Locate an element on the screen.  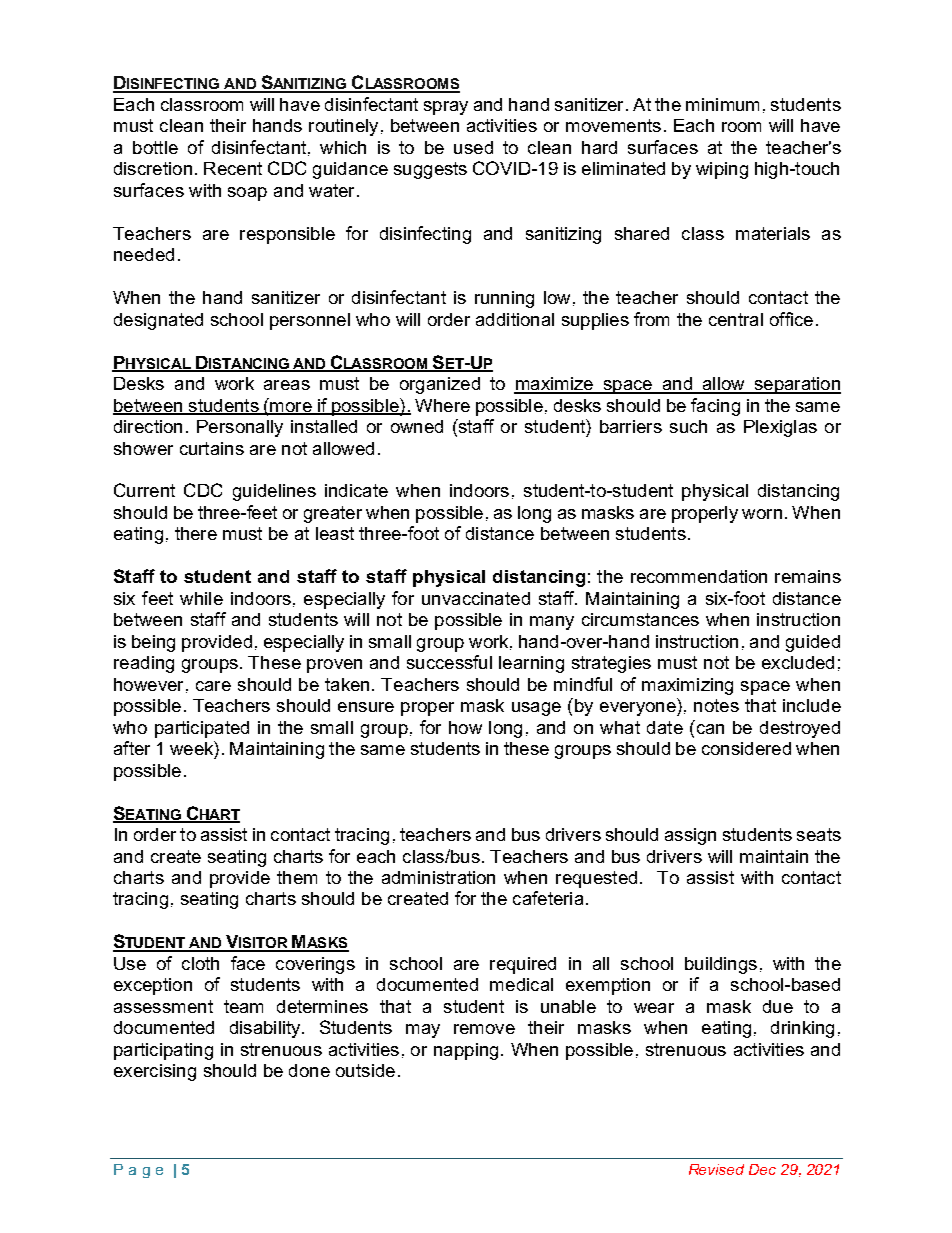
Personally is located at coordinates (240, 428).
